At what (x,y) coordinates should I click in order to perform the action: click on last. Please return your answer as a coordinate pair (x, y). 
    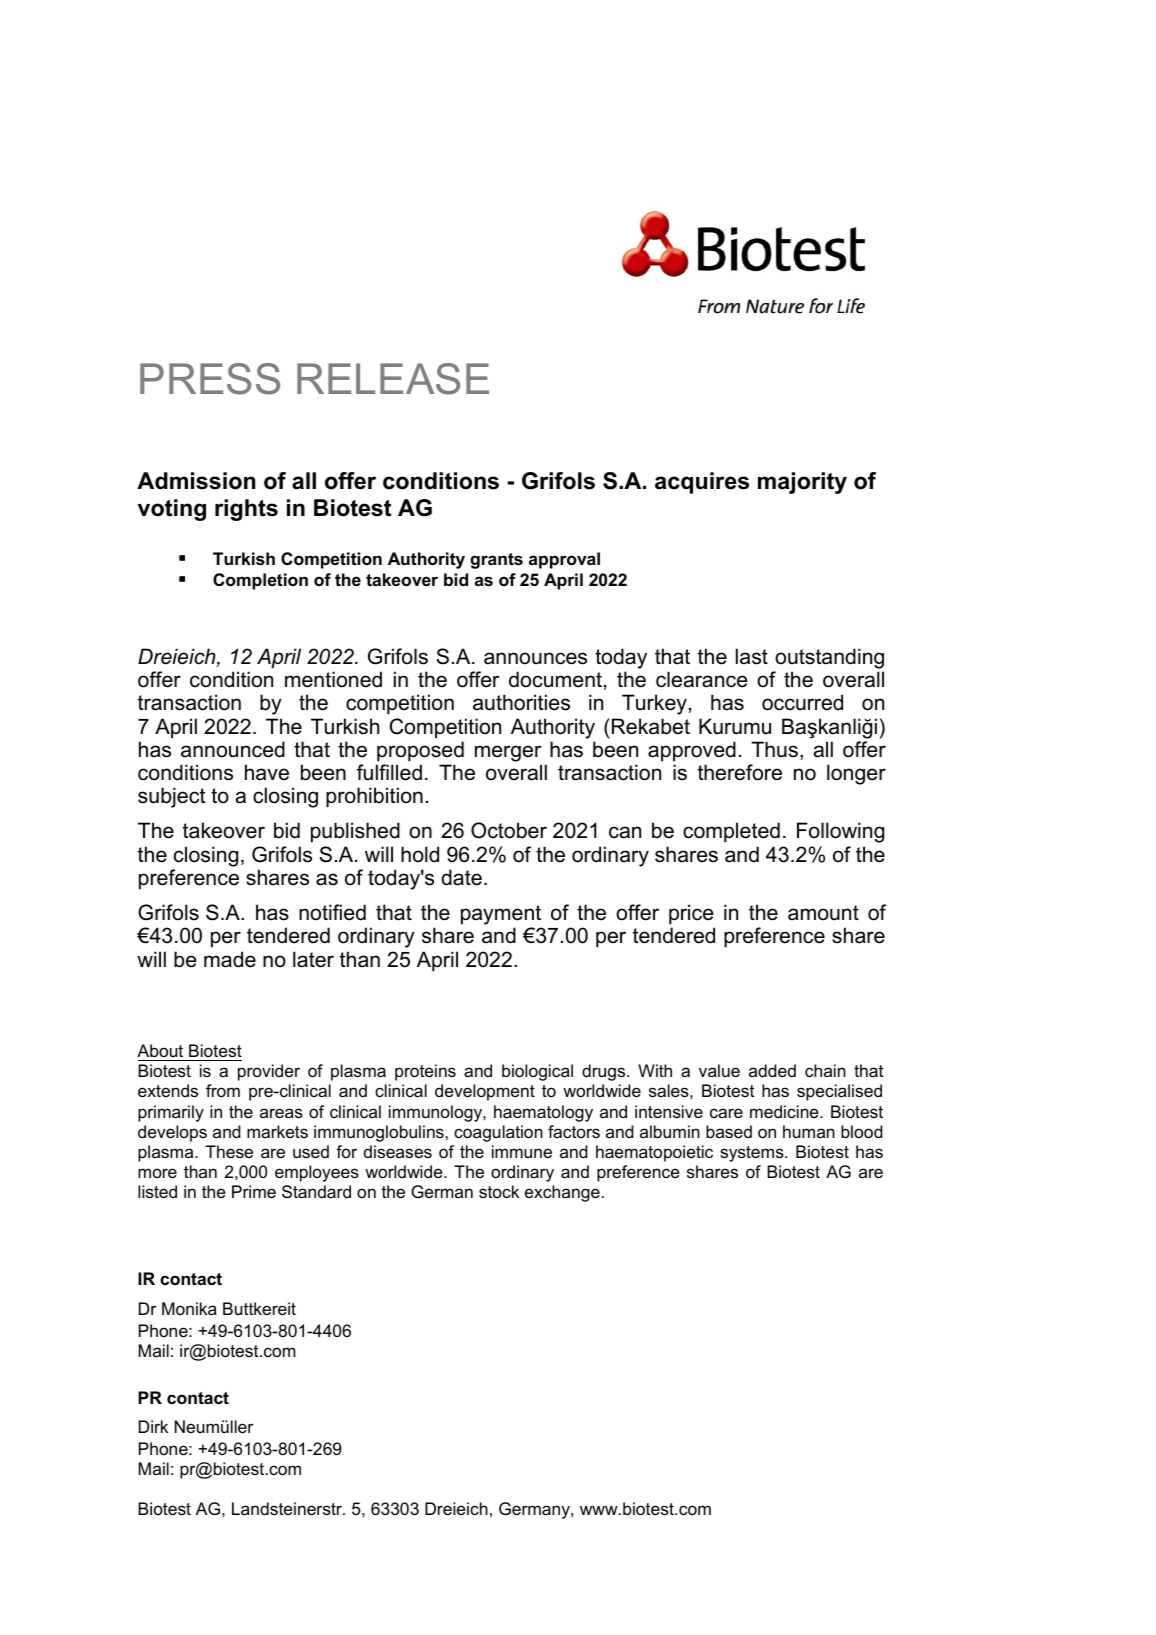
    Looking at the image, I should click on (752, 656).
